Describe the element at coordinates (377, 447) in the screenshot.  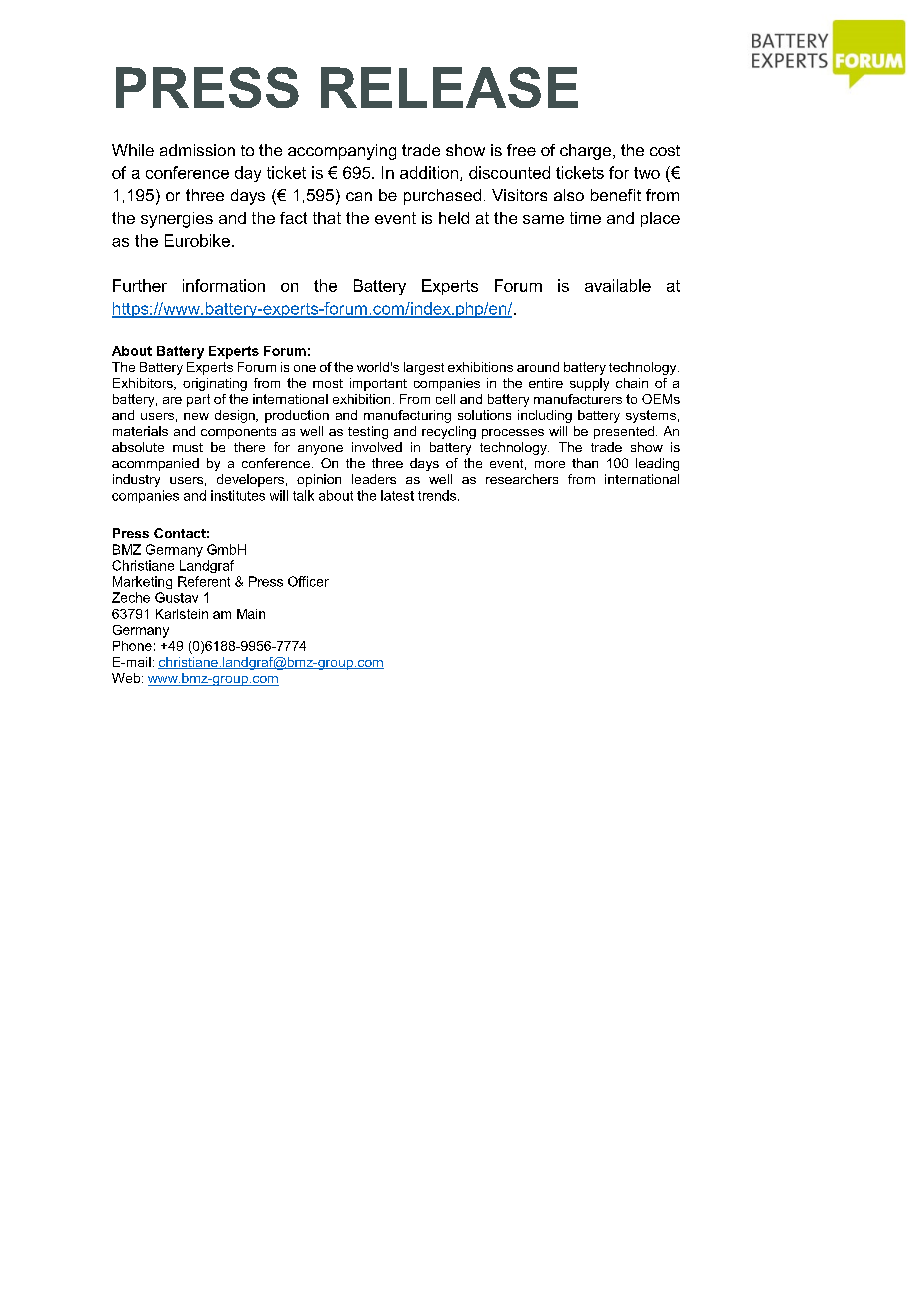
I see `involved` at that location.
